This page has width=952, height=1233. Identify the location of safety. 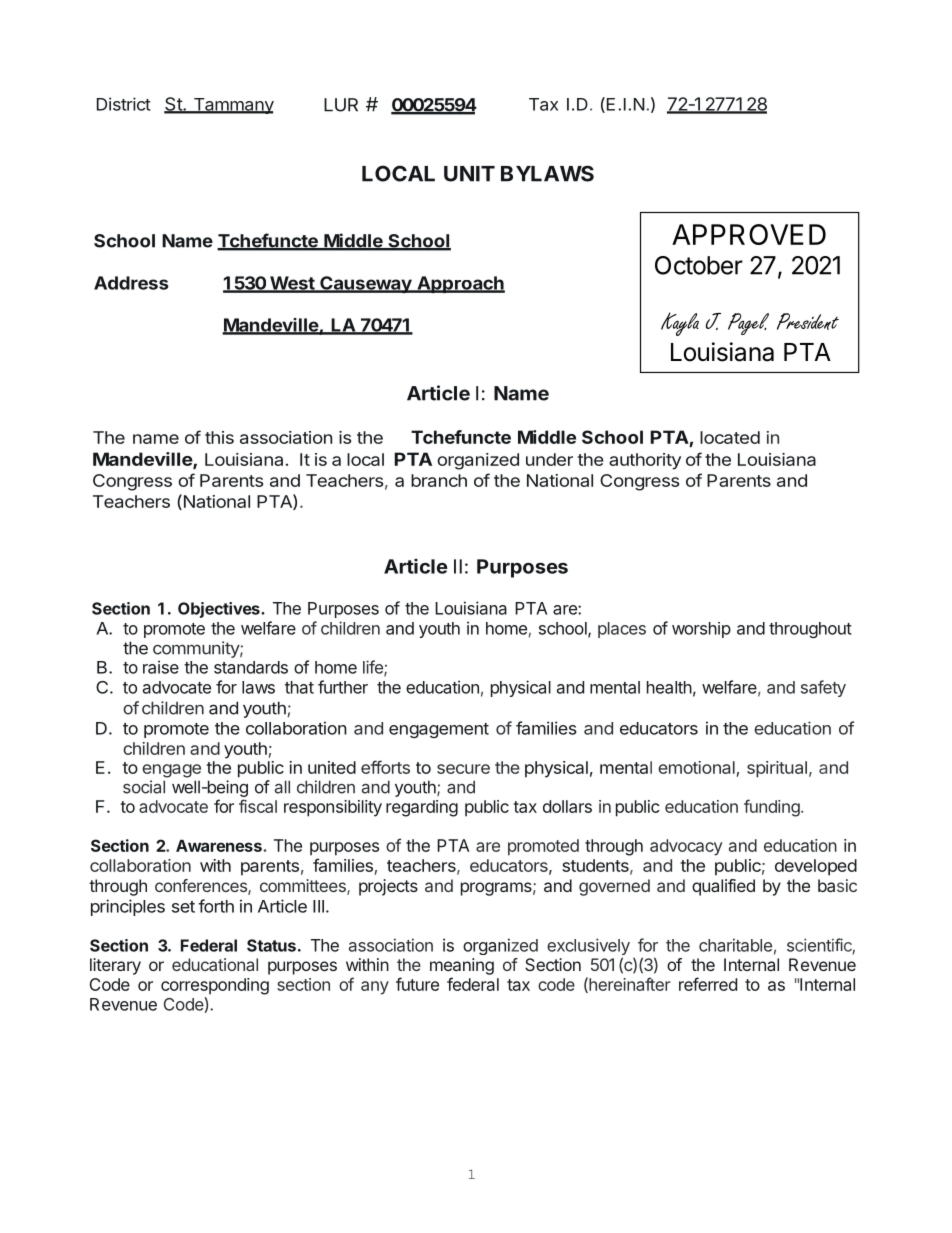
(823, 688).
